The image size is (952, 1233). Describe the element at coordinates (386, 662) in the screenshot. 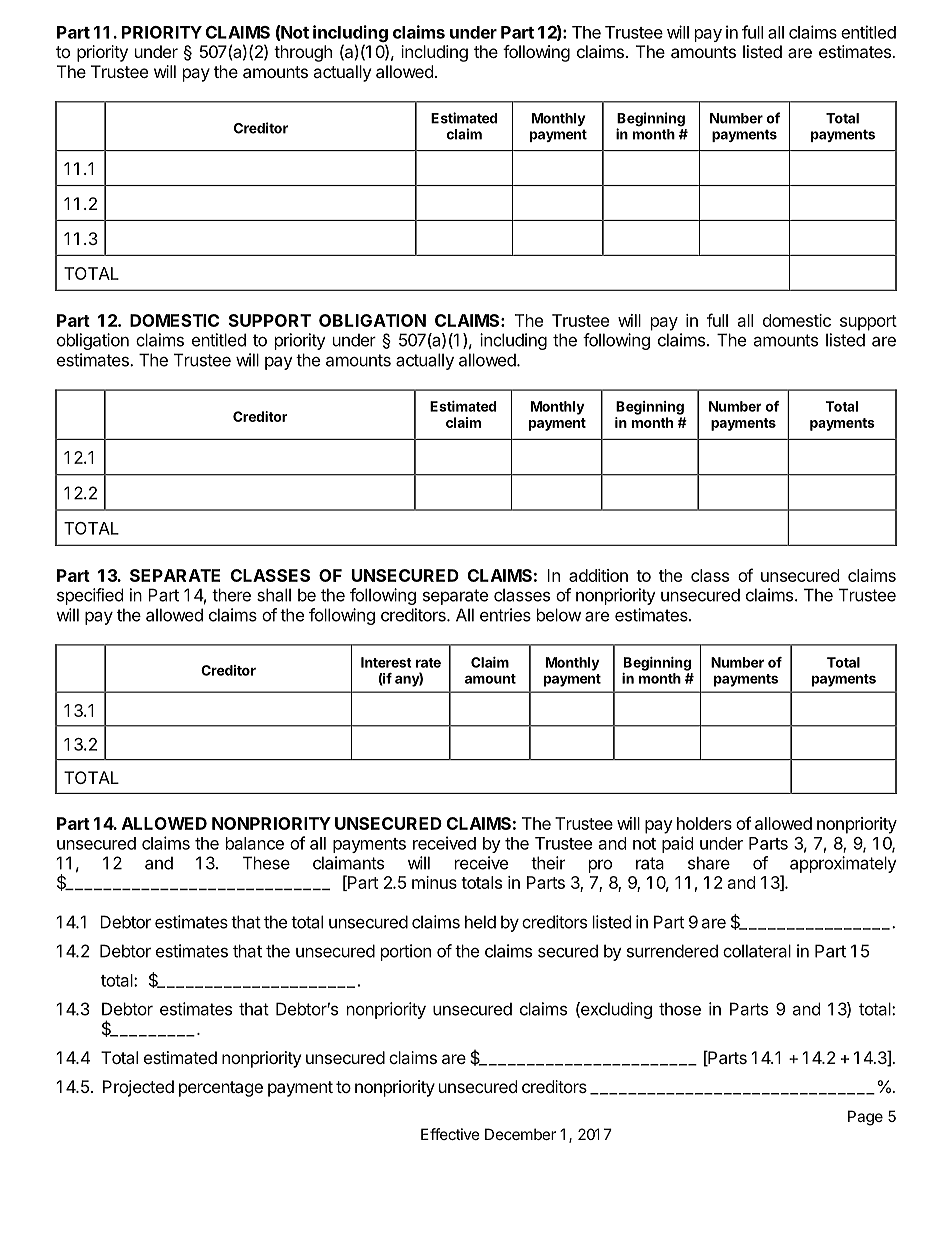

I see `Interest` at that location.
